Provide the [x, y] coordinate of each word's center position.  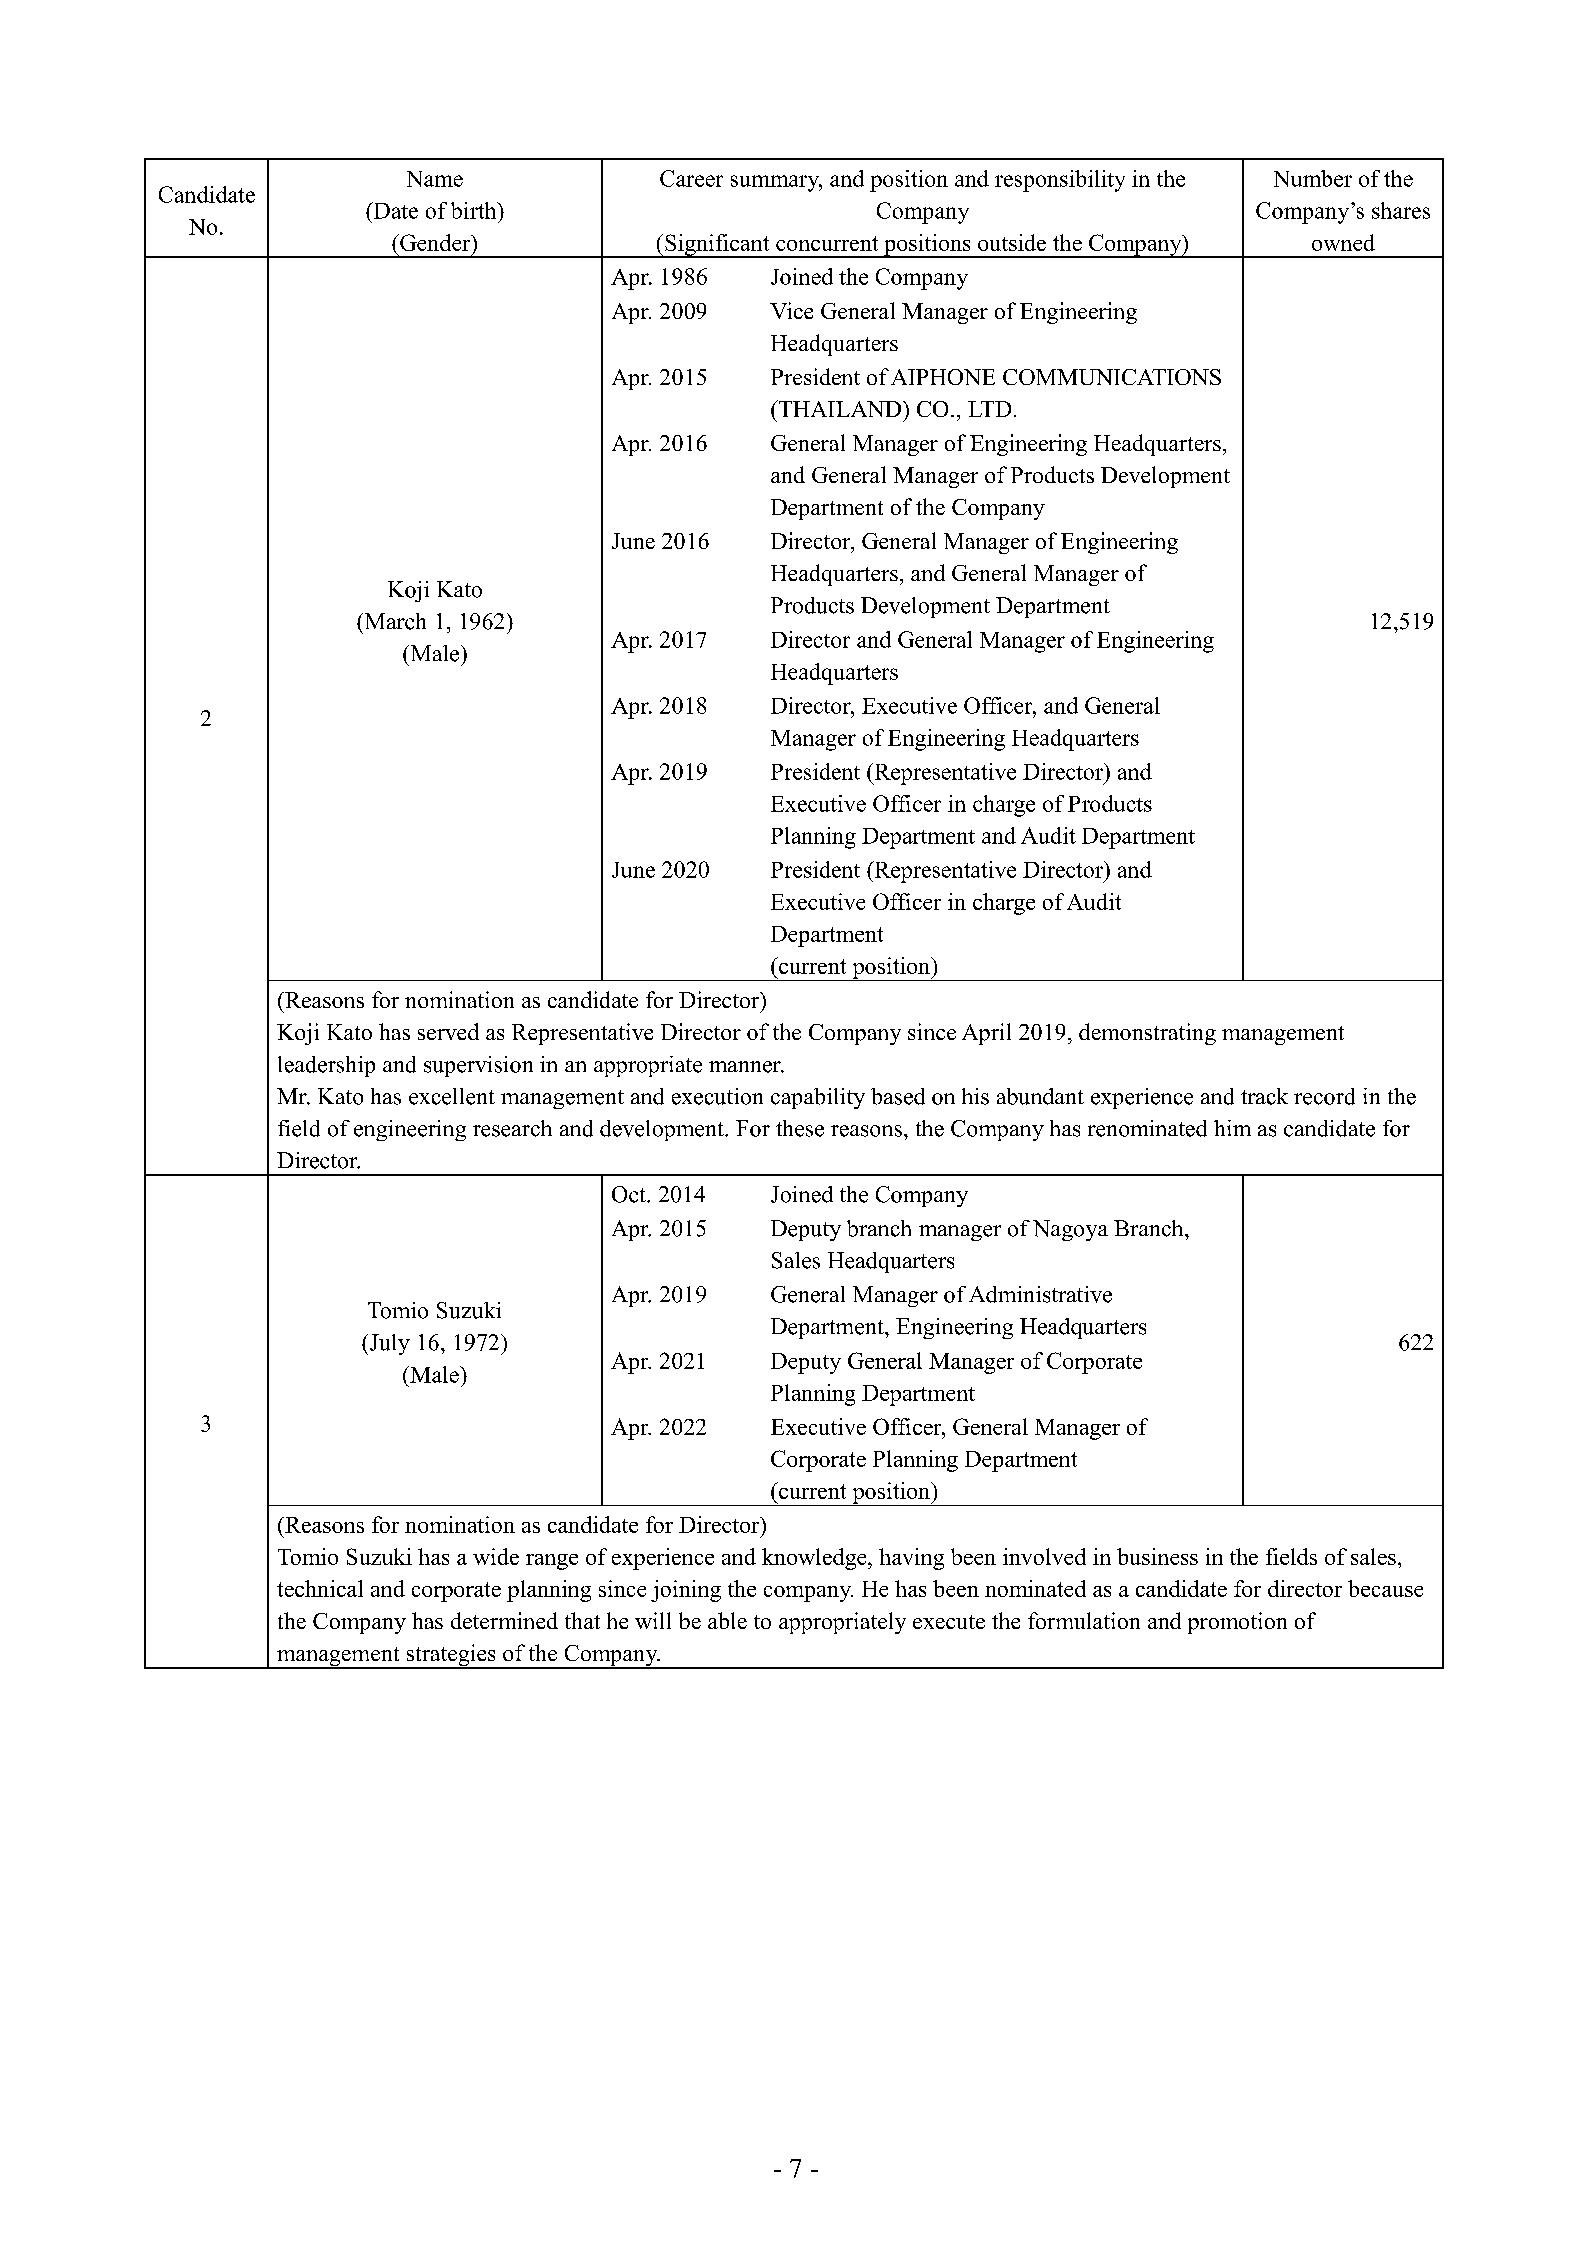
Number [1313, 178]
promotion [1237, 1623]
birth [475, 210]
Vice [791, 310]
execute [949, 1622]
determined [504, 1620]
